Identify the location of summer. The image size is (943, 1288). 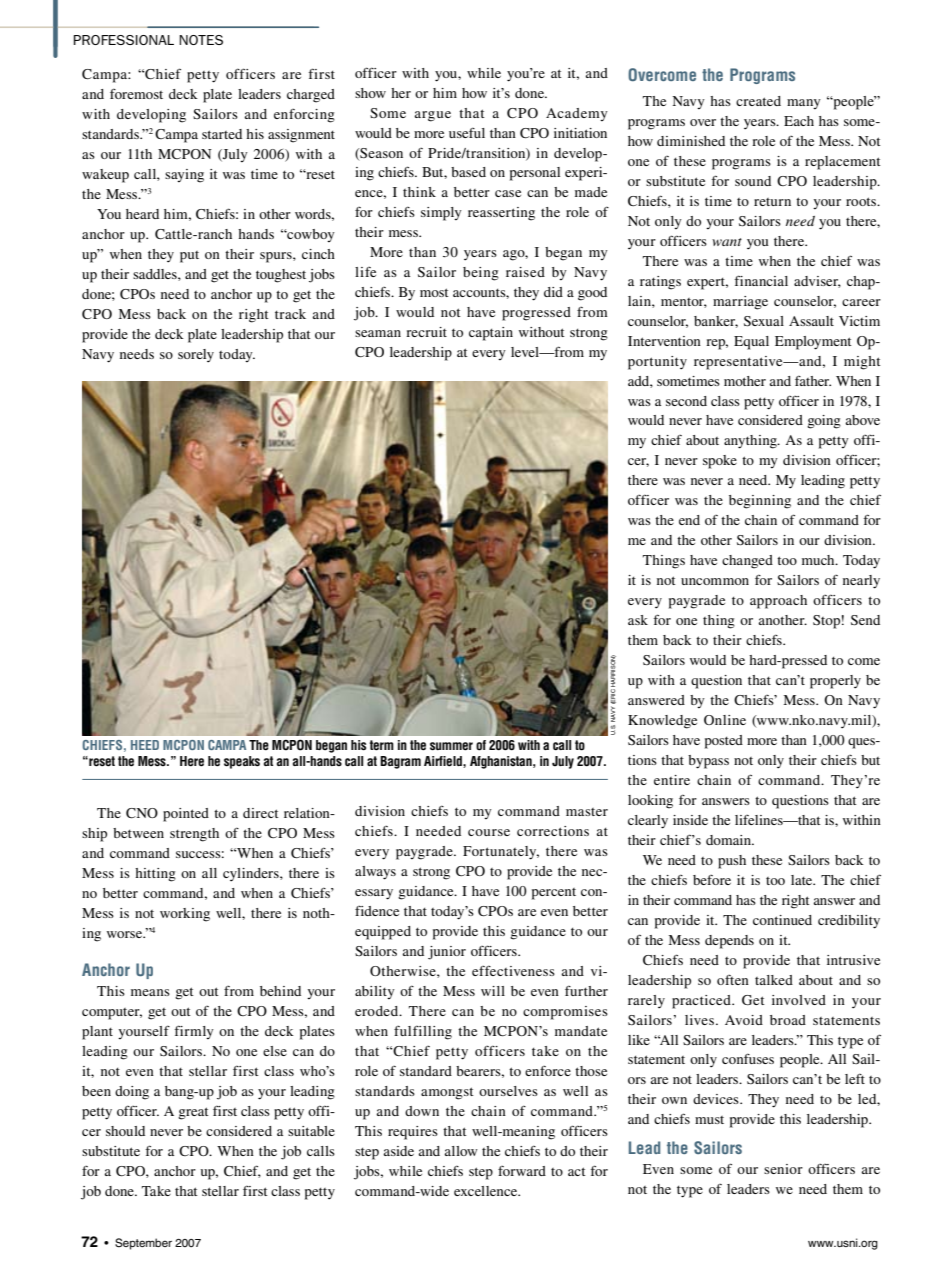
(451, 746).
